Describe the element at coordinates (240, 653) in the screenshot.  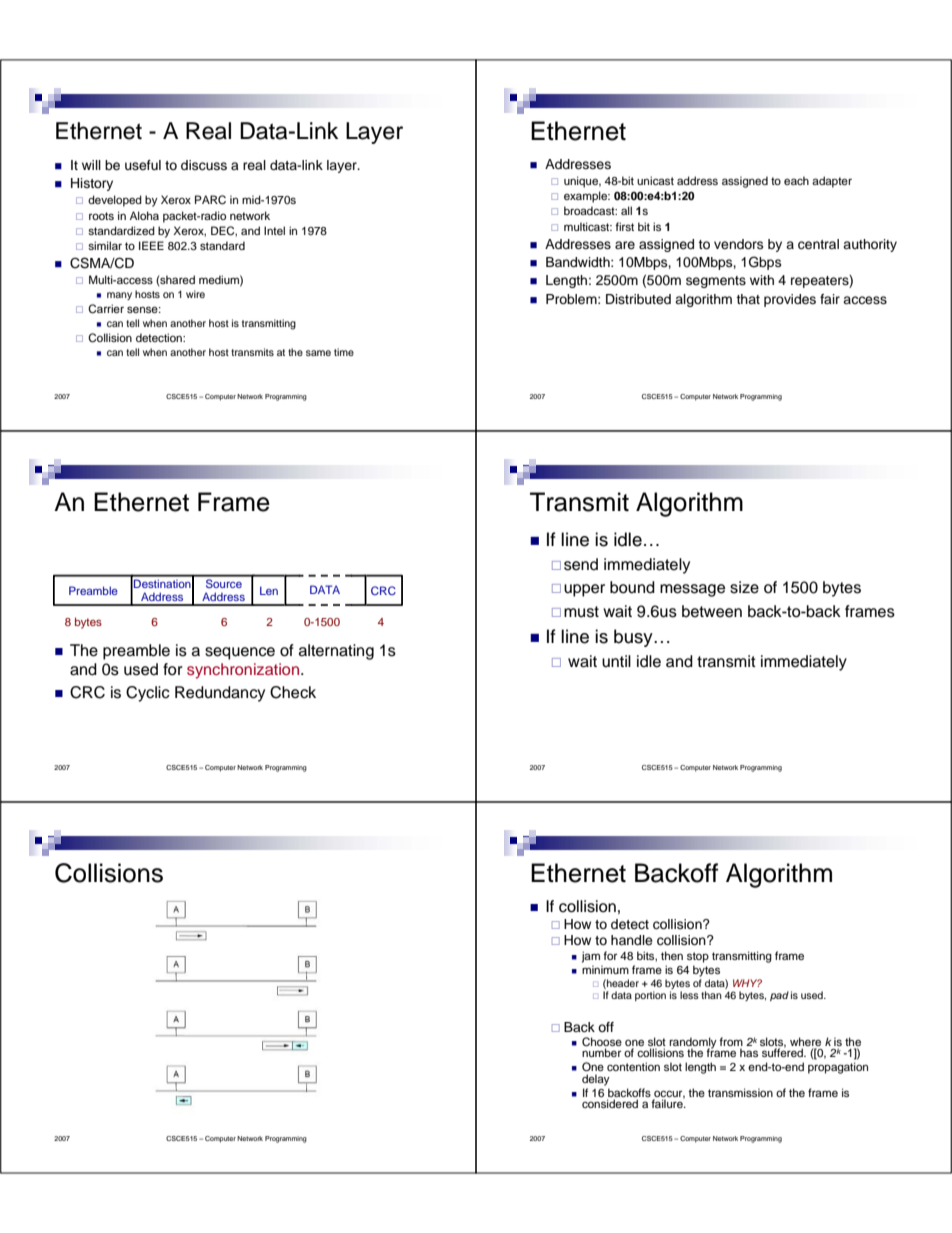
I see `sequence` at that location.
